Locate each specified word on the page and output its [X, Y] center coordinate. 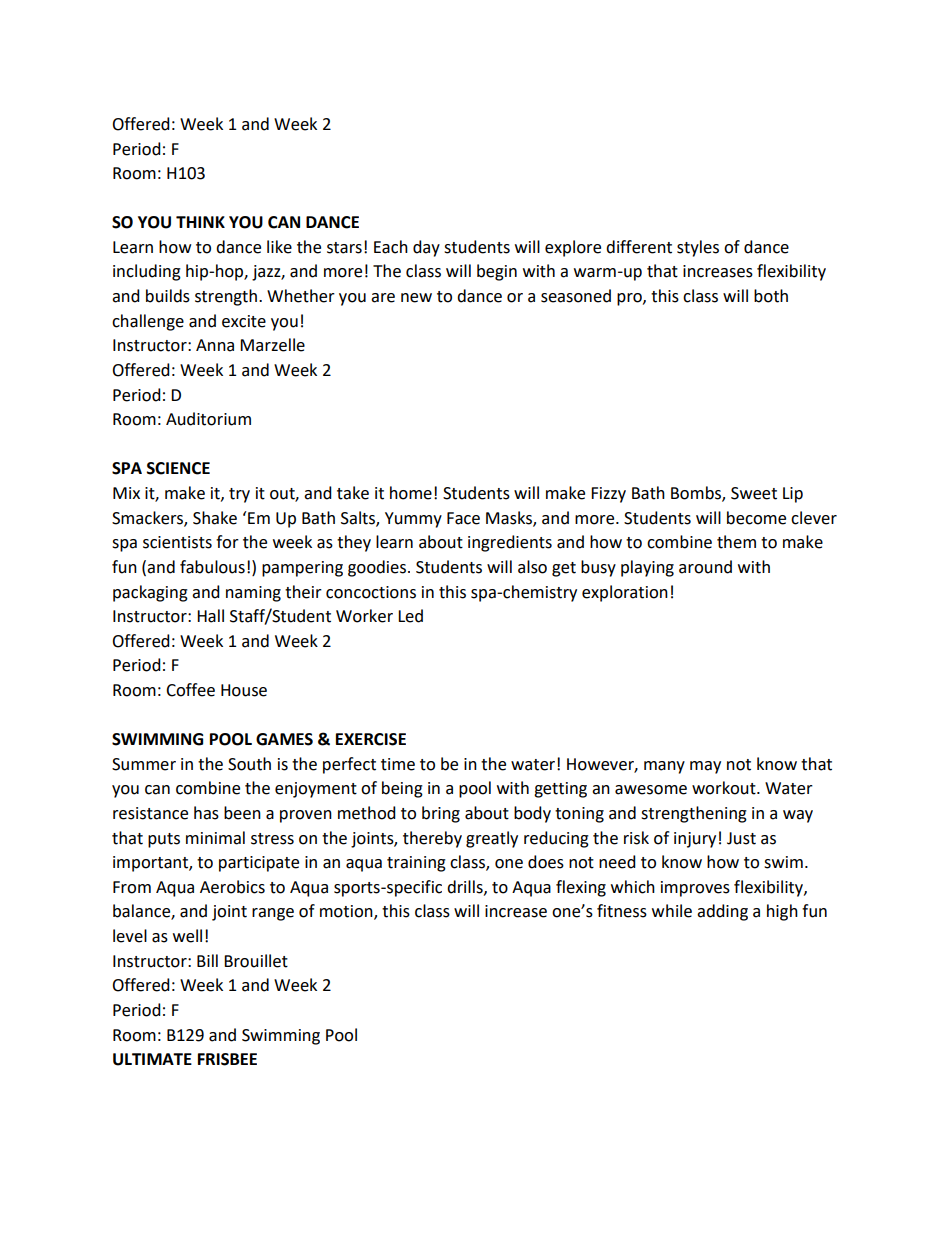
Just [741, 838]
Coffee [190, 690]
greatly [492, 839]
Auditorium [208, 419]
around [705, 567]
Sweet [754, 493]
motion [347, 912]
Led [410, 616]
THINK [200, 222]
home [411, 493]
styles [698, 248]
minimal [215, 838]
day [426, 248]
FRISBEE [227, 1059]
